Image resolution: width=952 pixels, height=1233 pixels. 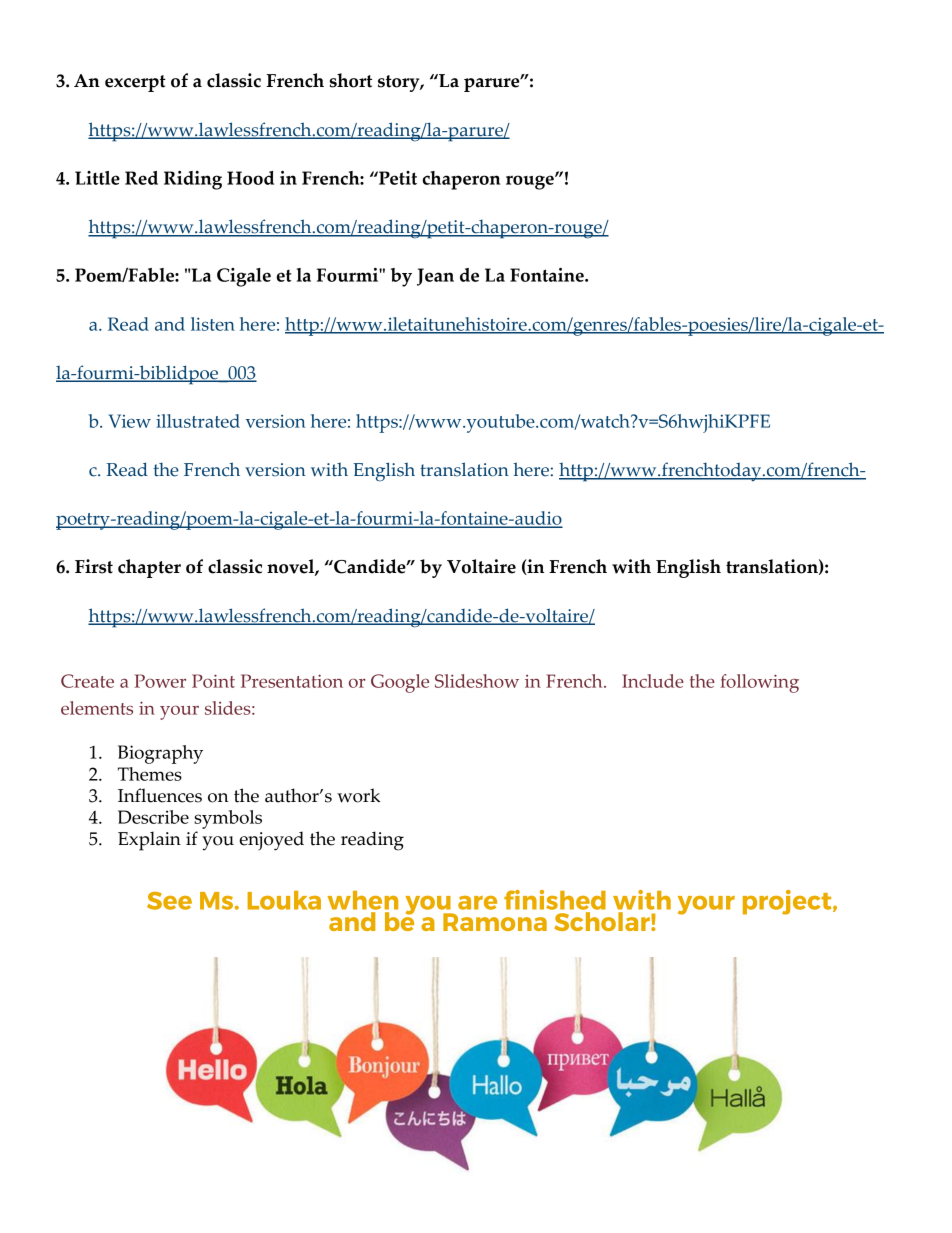 What do you see at coordinates (435, 277) in the screenshot?
I see `Jean` at bounding box center [435, 277].
